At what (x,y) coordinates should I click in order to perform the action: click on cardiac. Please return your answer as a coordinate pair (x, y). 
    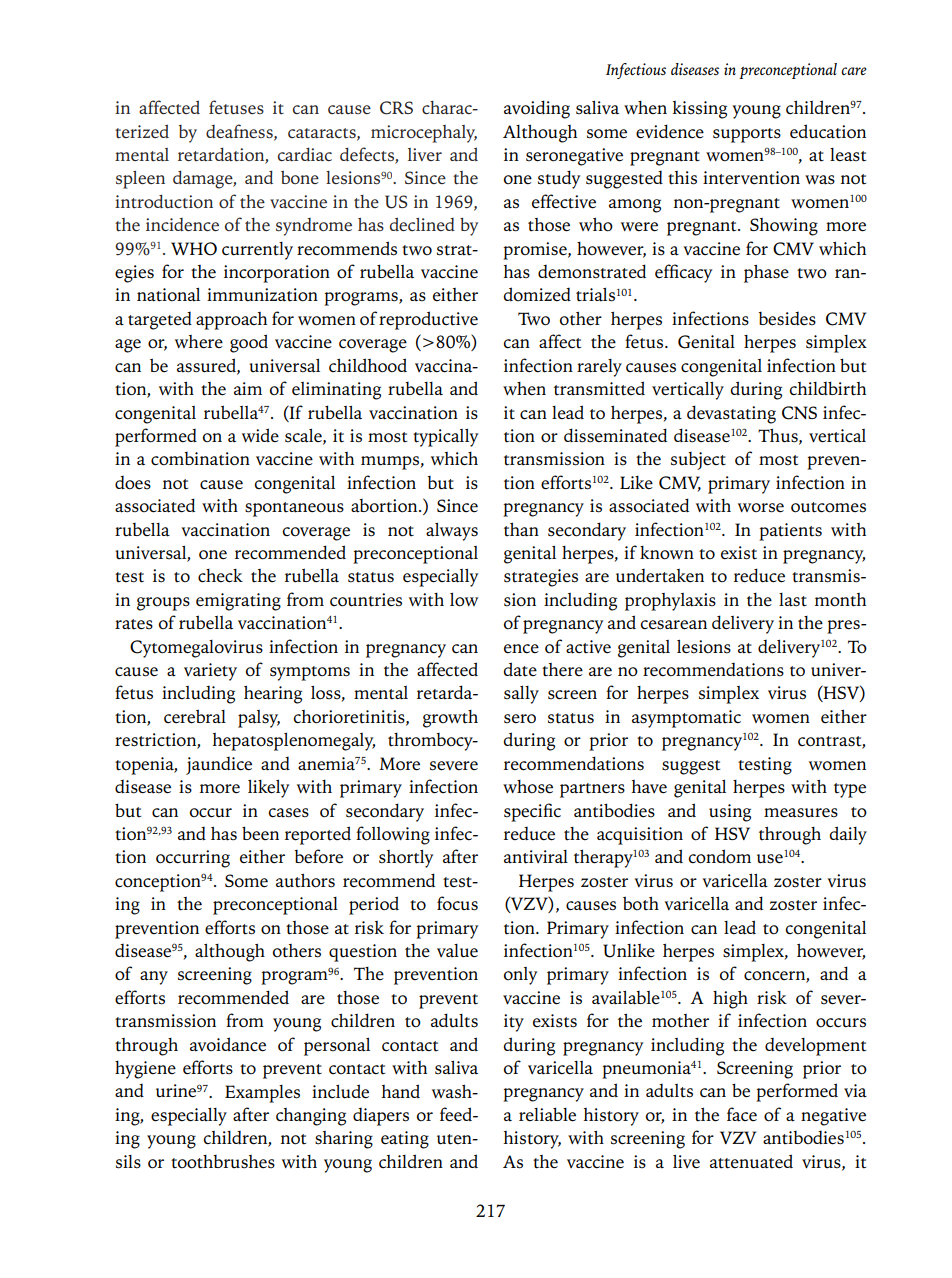
    Looking at the image, I should click on (305, 154).
